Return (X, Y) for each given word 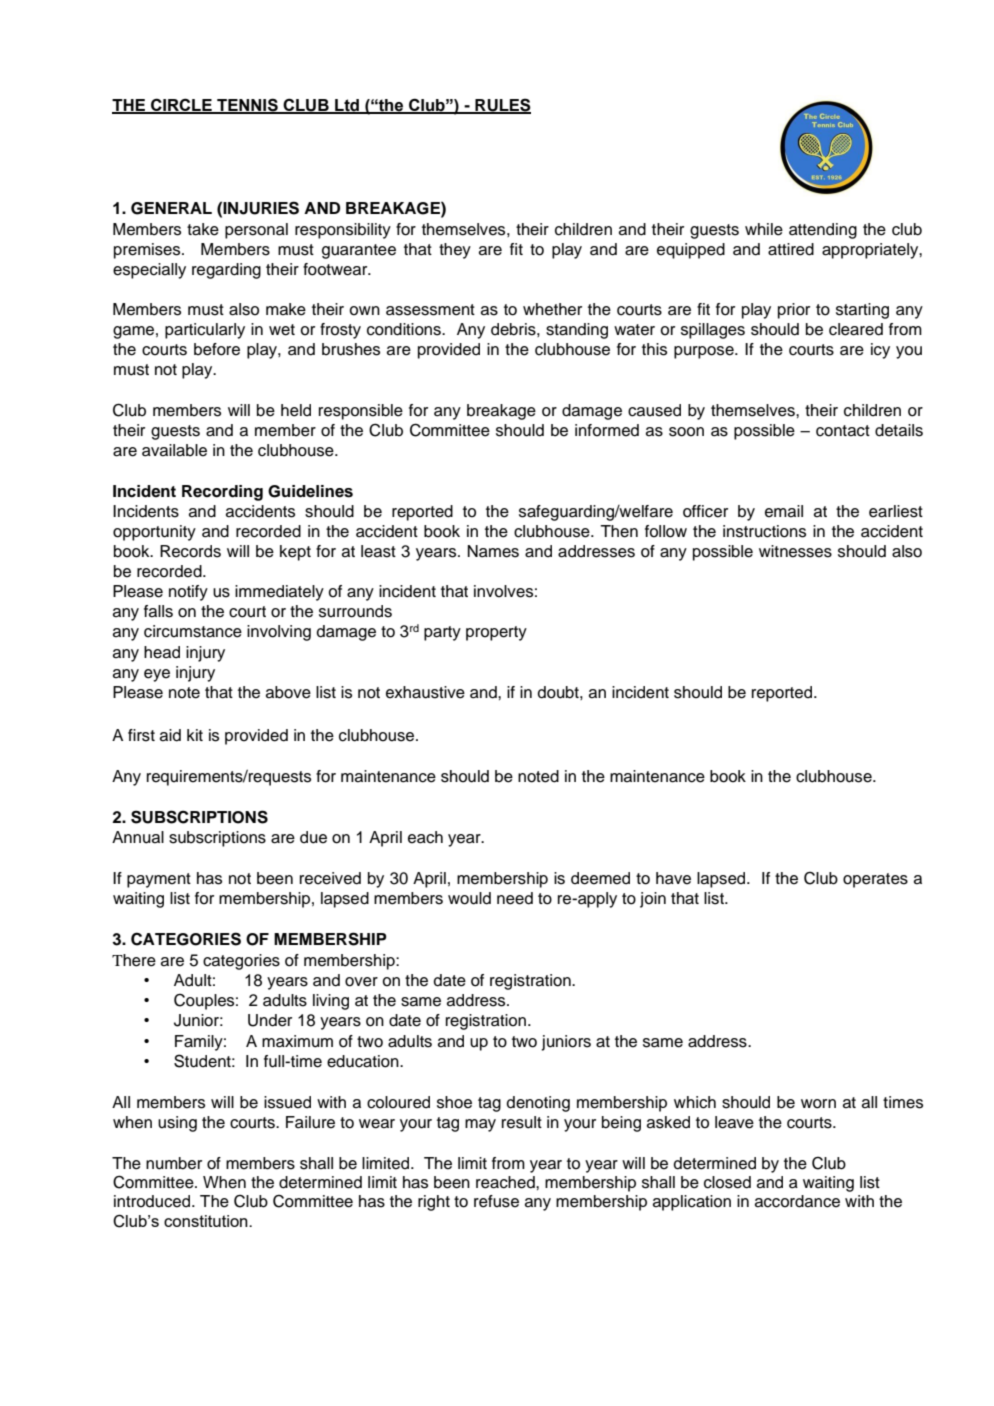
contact (843, 431)
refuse (496, 1201)
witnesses (795, 551)
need (515, 898)
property (496, 633)
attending (823, 231)
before (217, 349)
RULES (502, 105)
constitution (207, 1221)
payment (159, 880)
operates (875, 880)
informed (607, 430)
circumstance (193, 631)
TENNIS (247, 105)
